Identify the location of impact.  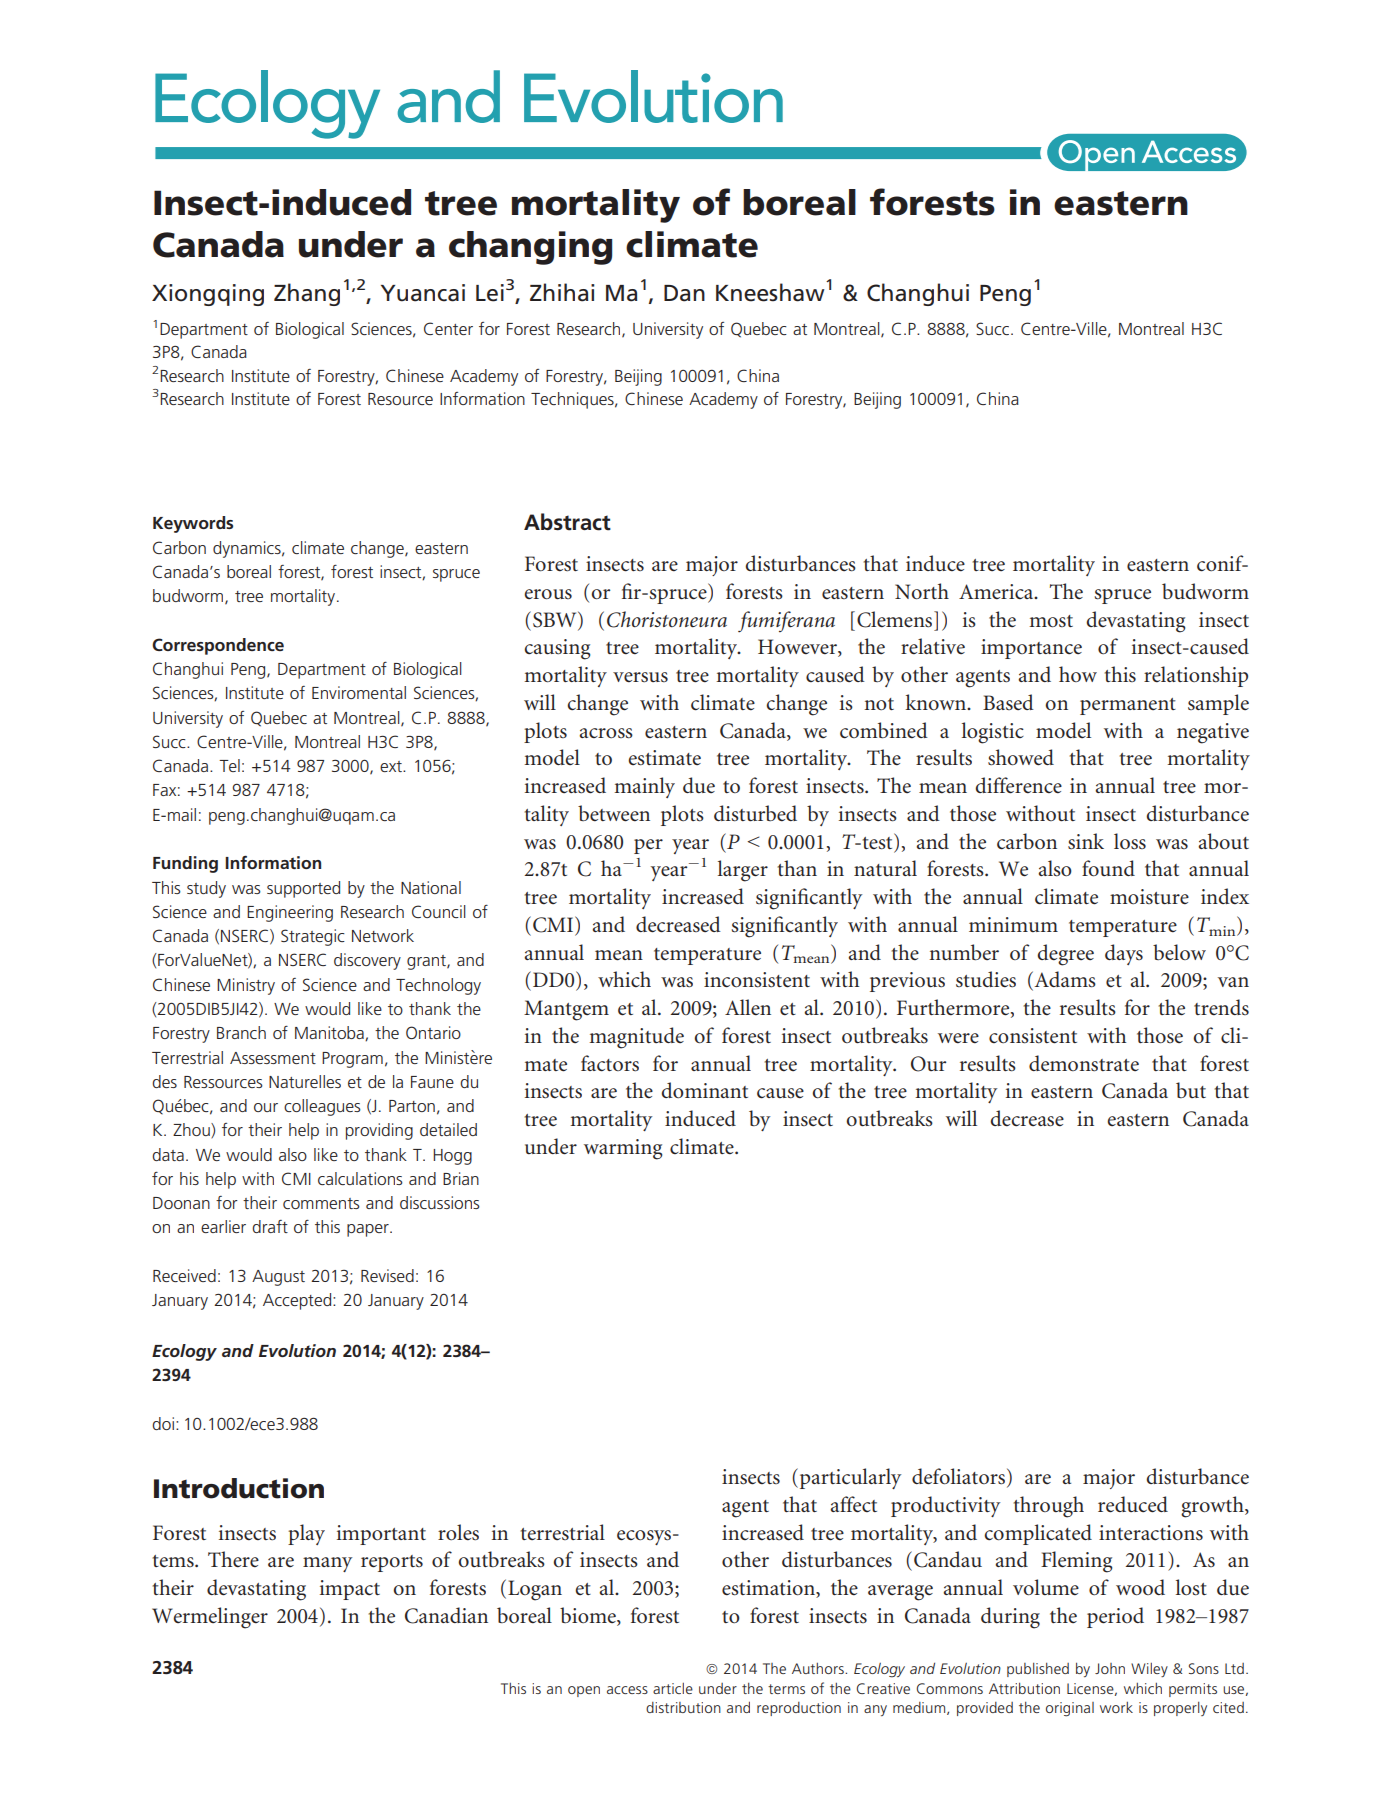
(350, 1590).
